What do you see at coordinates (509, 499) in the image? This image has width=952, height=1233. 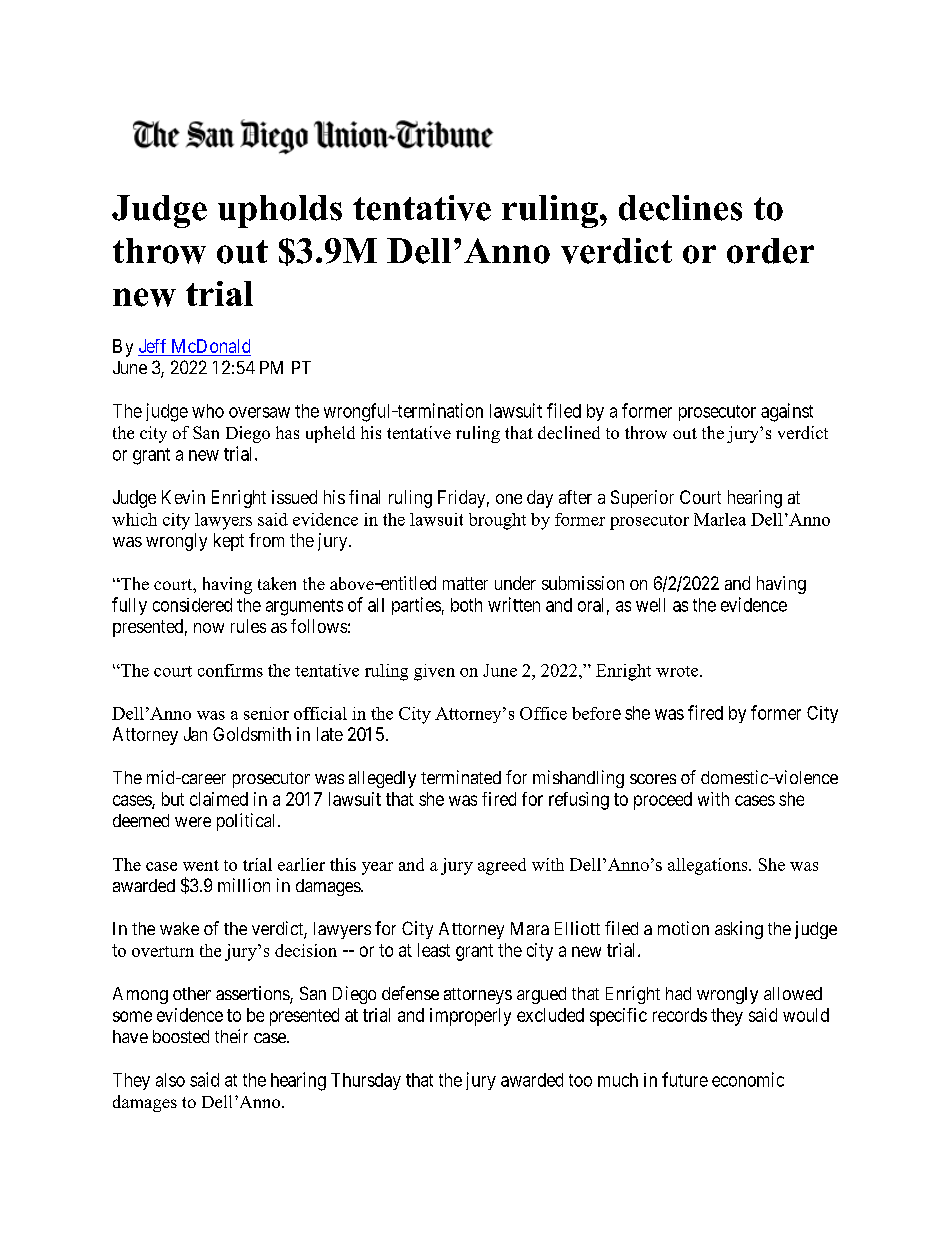 I see `one` at bounding box center [509, 499].
